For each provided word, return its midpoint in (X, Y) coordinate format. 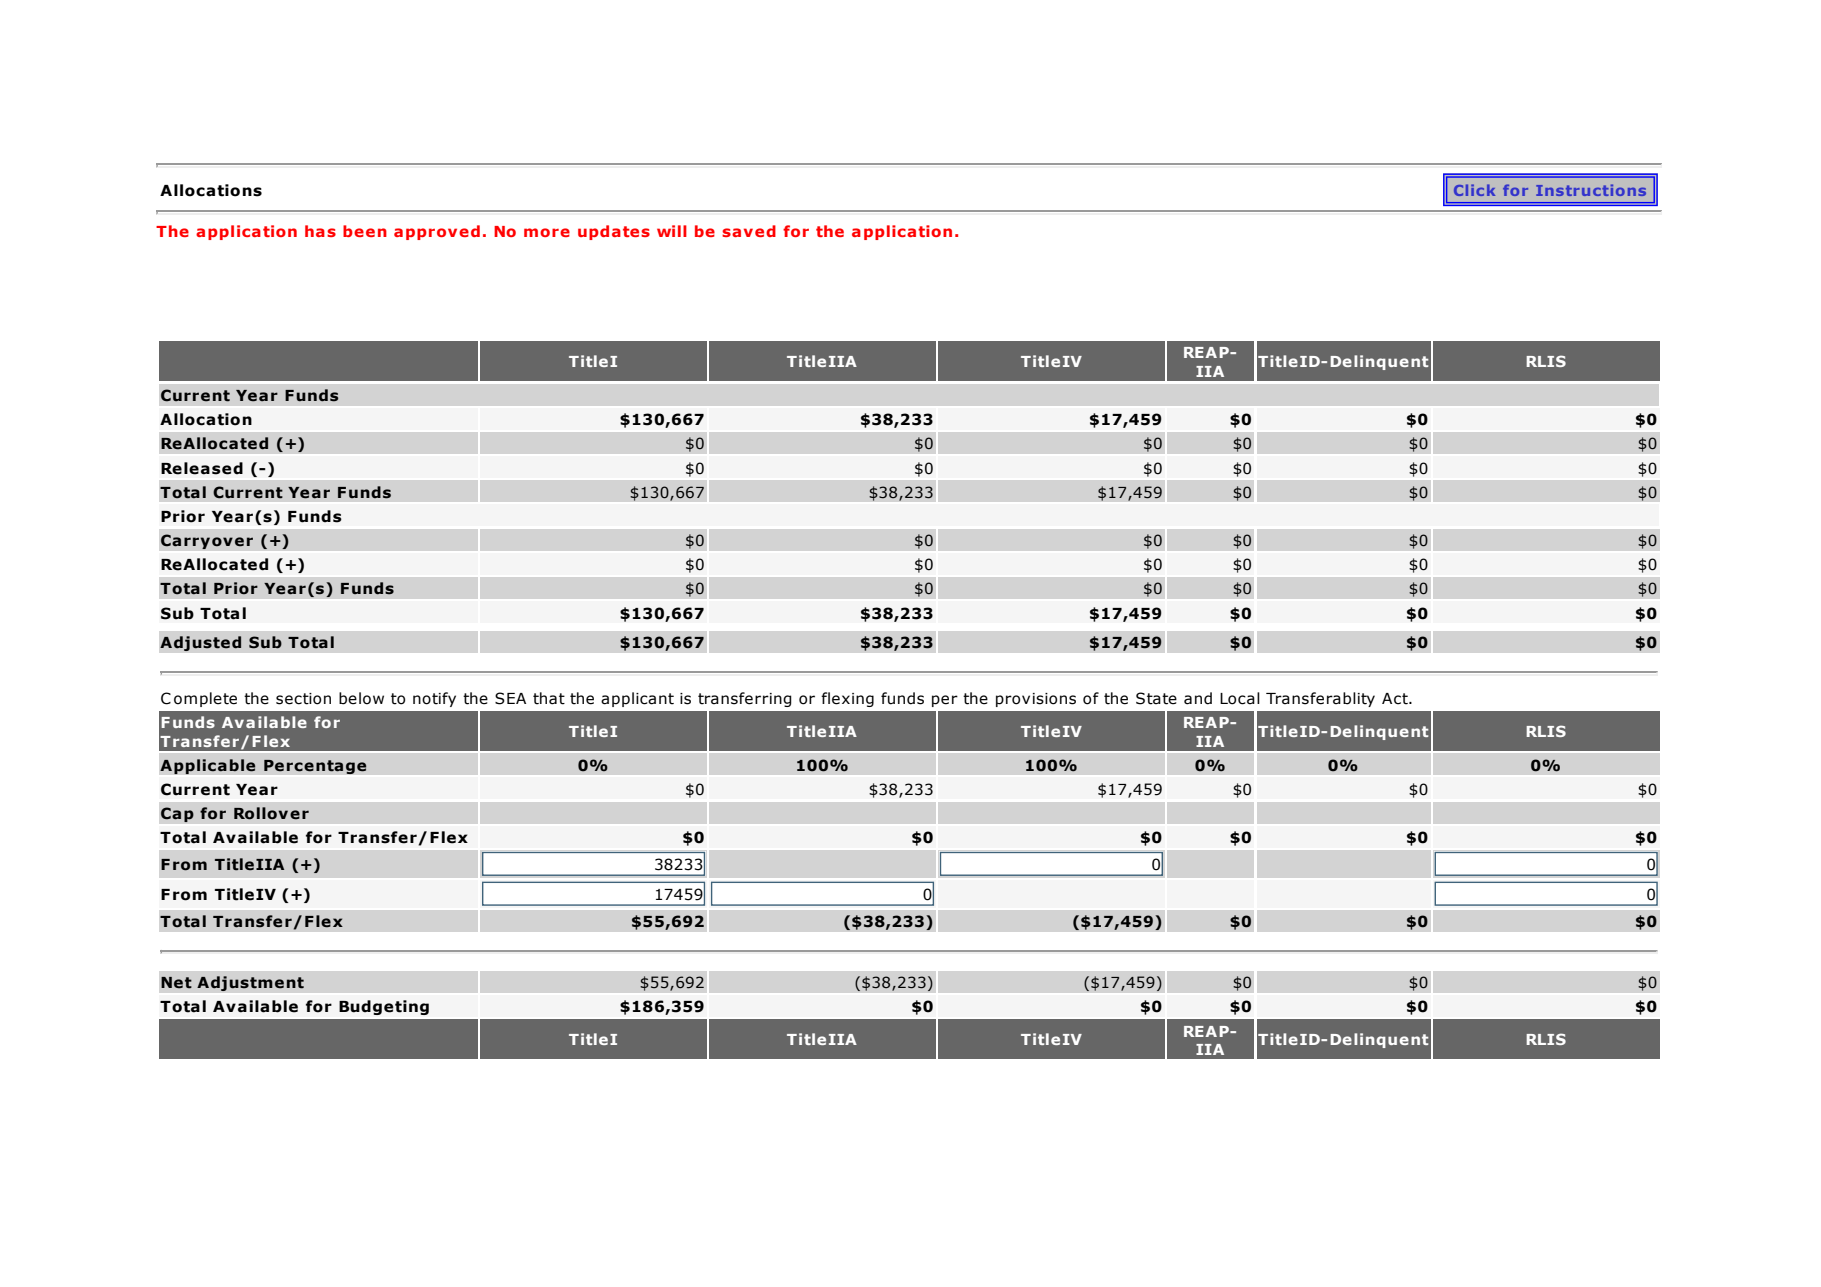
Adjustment (250, 983)
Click (1474, 190)
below (361, 698)
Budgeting (384, 1007)
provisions (1036, 700)
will (672, 231)
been (365, 231)
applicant (637, 699)
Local (1240, 698)
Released (202, 468)
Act (1396, 699)
